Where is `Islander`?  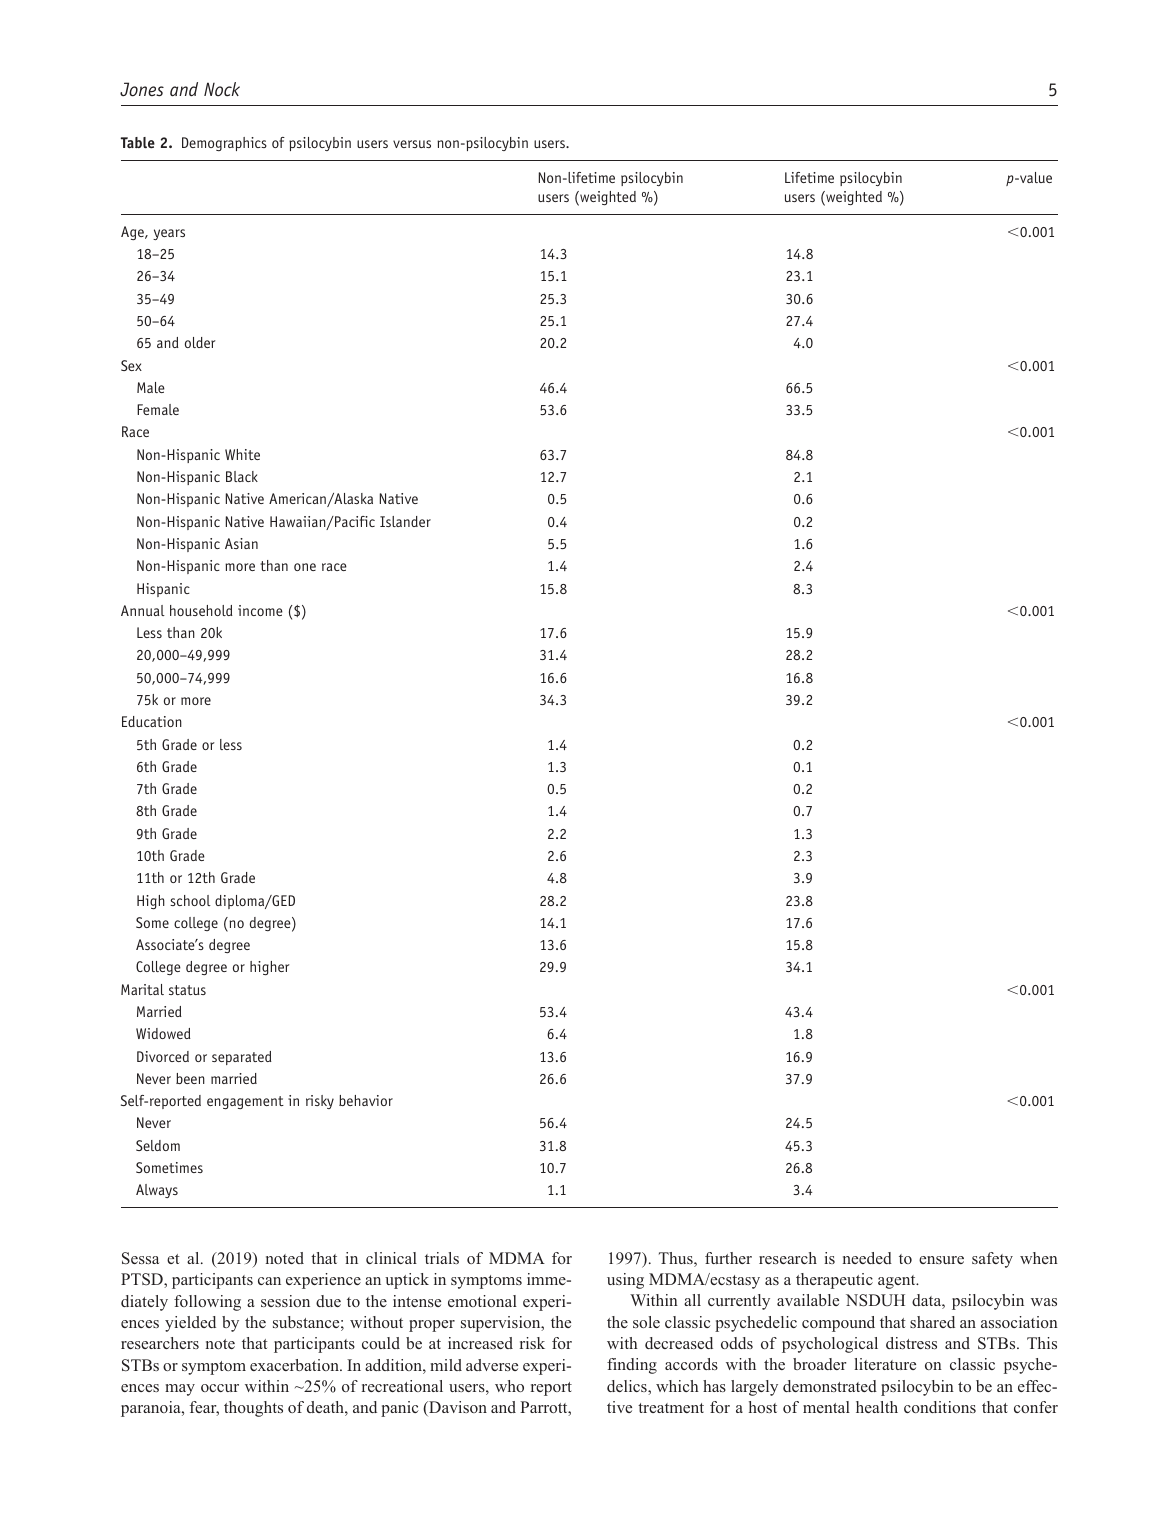
Islander is located at coordinates (405, 521).
